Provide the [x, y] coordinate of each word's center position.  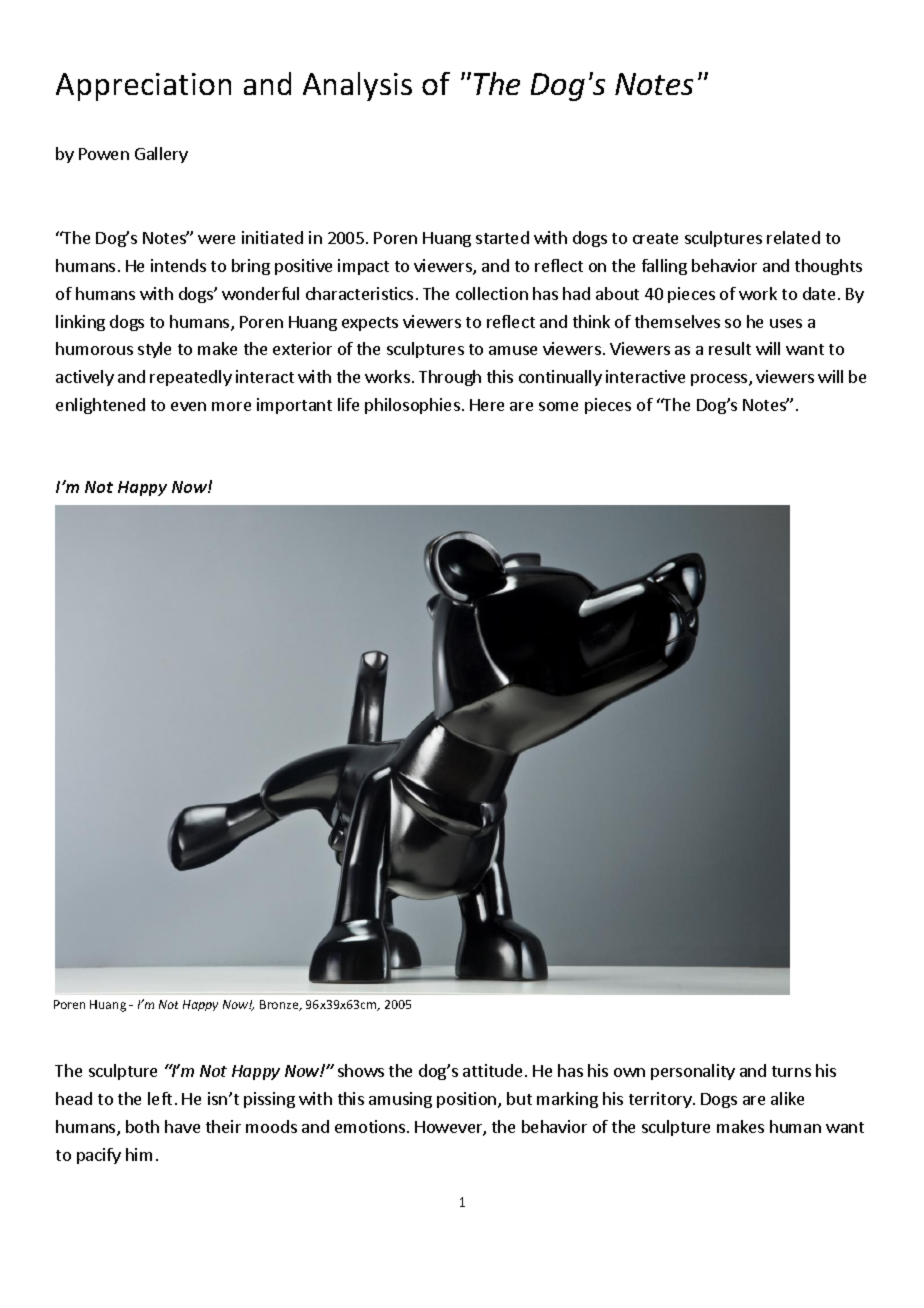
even [188, 406]
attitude [492, 1070]
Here [487, 405]
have [182, 1126]
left [160, 1098]
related [793, 237]
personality [693, 1072]
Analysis [357, 86]
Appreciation [143, 87]
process [720, 380]
